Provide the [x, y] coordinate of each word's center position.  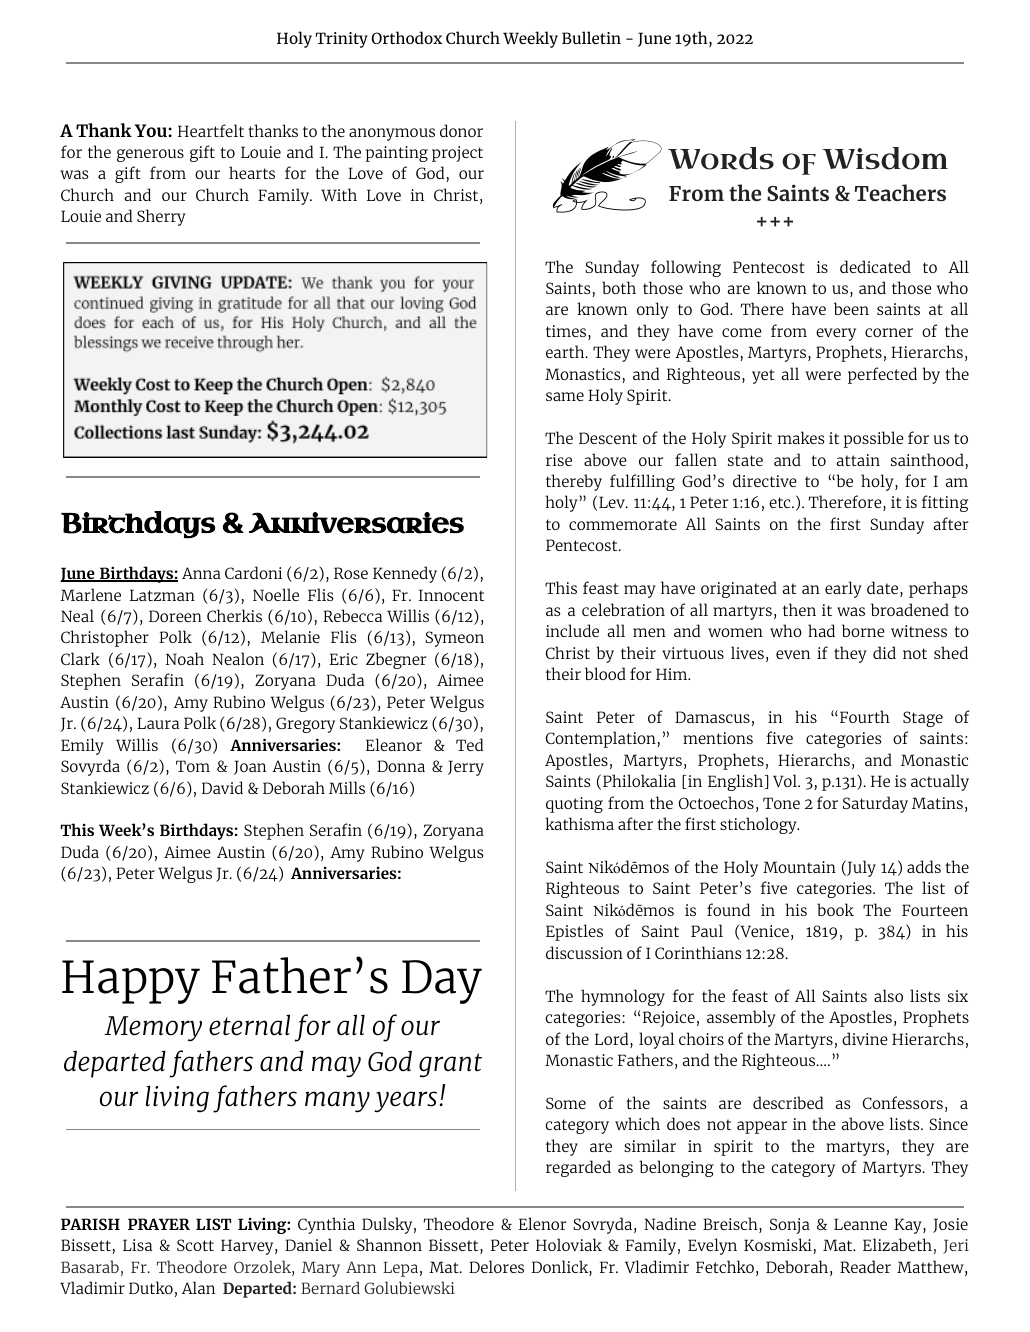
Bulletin [591, 37]
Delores [496, 1266]
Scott [195, 1245]
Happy [131, 982]
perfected [882, 375]
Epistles [574, 932]
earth [566, 351]
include [572, 630]
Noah [185, 658]
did [884, 652]
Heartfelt [211, 130]
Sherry [161, 217]
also [888, 995]
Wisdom [885, 158]
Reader [865, 1266]
